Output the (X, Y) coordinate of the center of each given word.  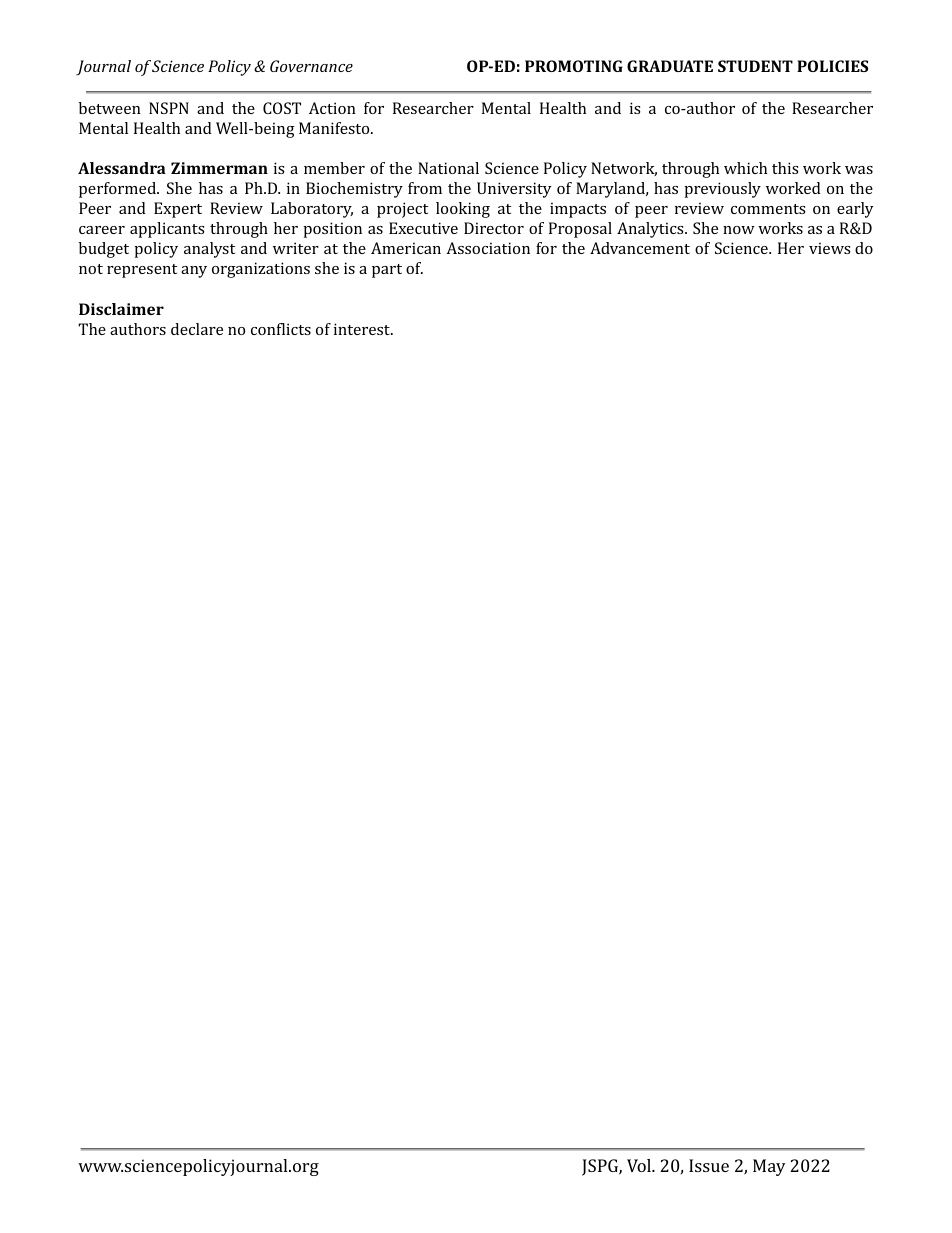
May (769, 1167)
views (830, 248)
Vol (640, 1165)
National (448, 168)
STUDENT (755, 66)
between (110, 108)
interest (363, 329)
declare (197, 329)
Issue (709, 1165)
